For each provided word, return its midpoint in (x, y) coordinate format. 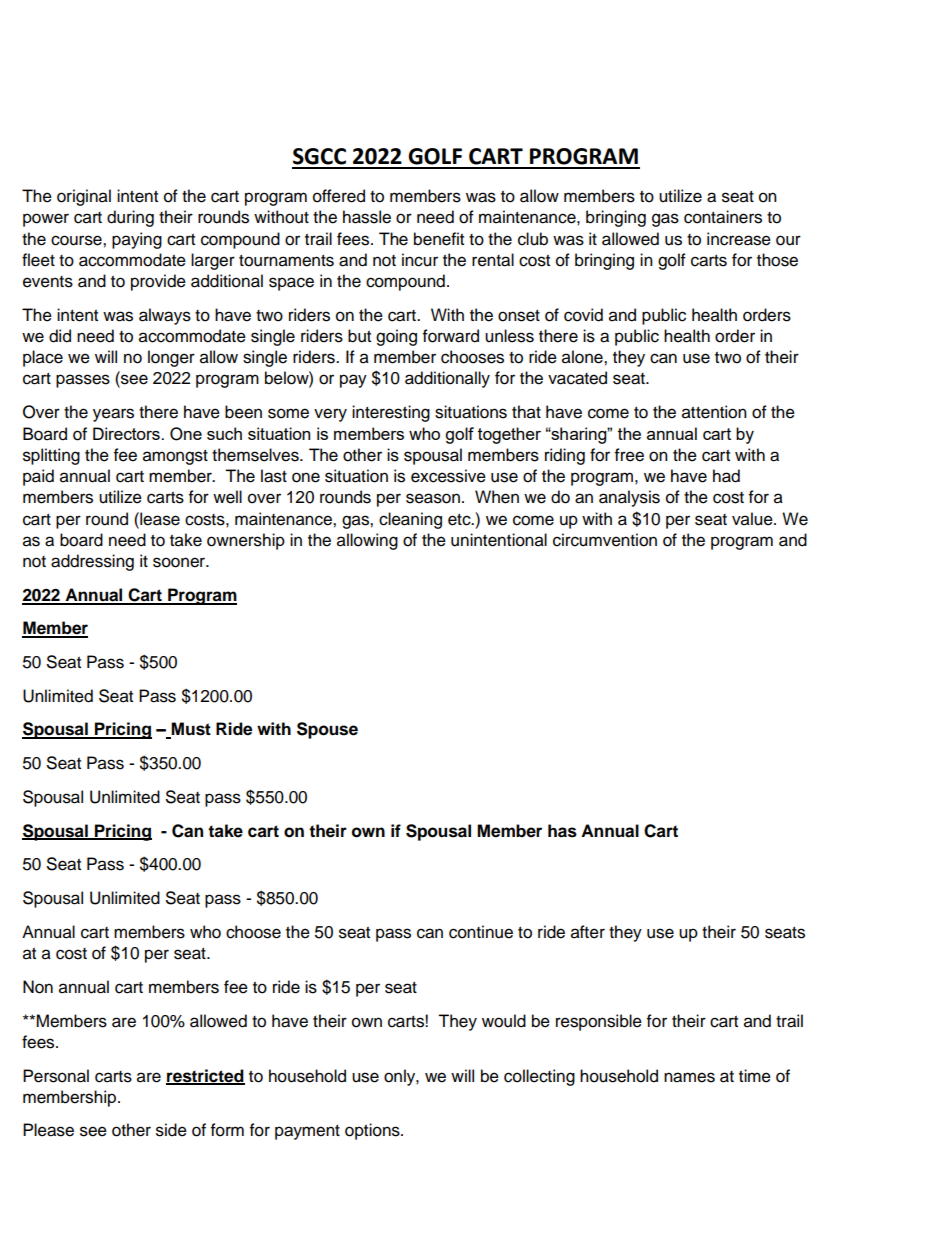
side (171, 1130)
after (588, 932)
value (753, 519)
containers (723, 217)
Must (190, 730)
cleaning (410, 520)
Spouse (327, 730)
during (130, 218)
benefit (439, 239)
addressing (92, 562)
